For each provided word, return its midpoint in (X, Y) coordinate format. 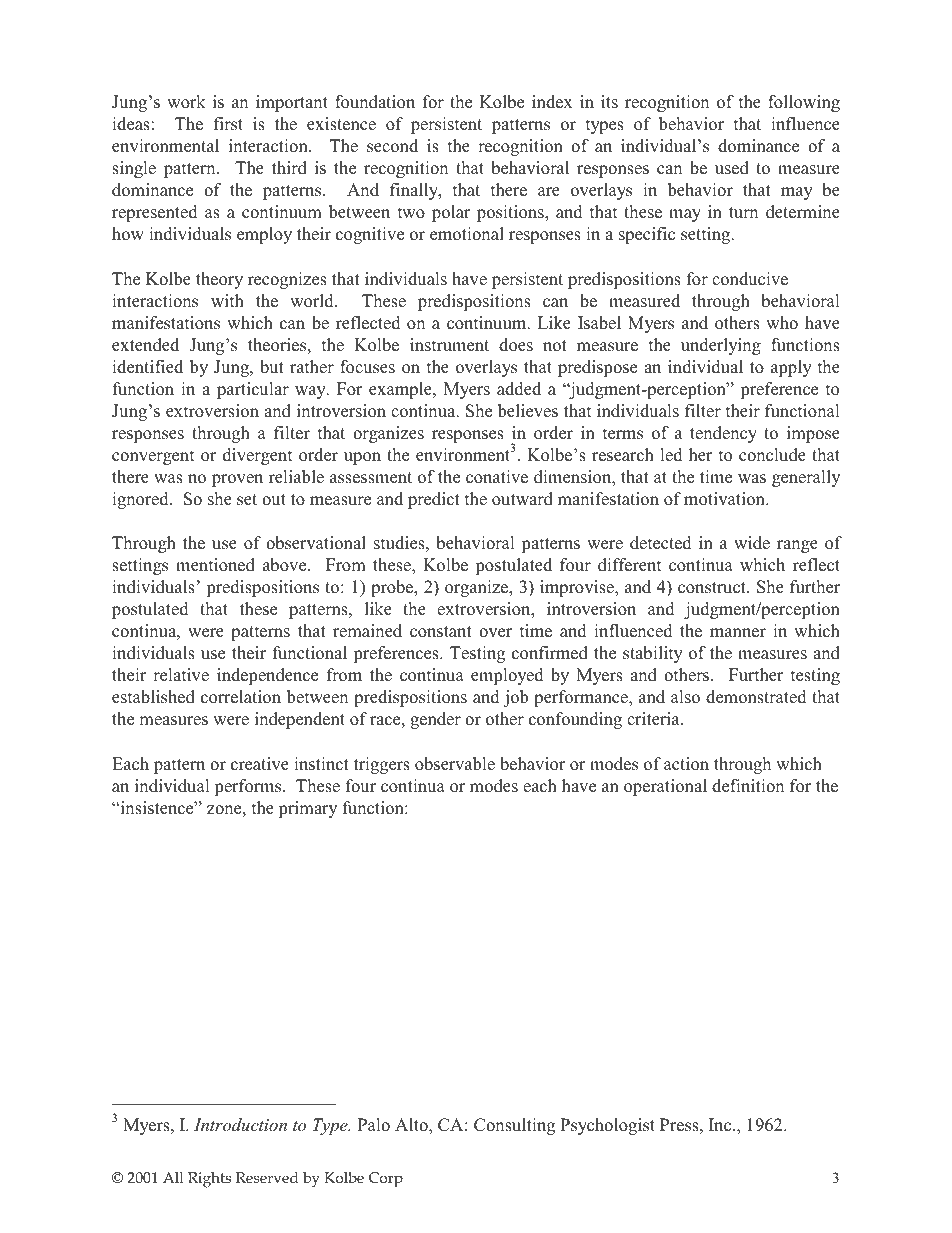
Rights (209, 1180)
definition (748, 786)
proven (237, 480)
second (392, 146)
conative (497, 477)
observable (455, 764)
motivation (725, 499)
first (228, 124)
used (732, 168)
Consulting (514, 1126)
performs (249, 787)
